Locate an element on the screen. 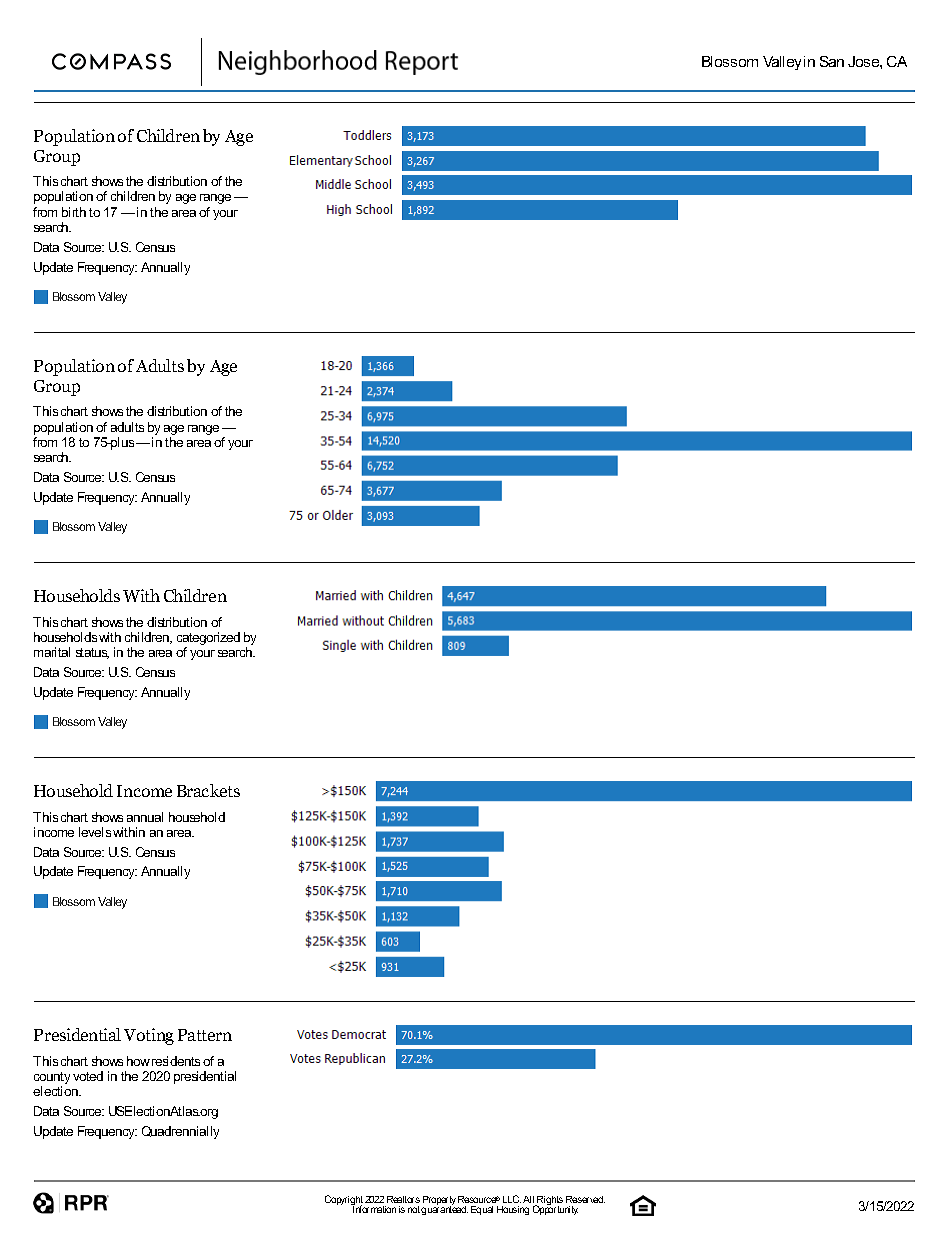  not is located at coordinates (414, 1209).
